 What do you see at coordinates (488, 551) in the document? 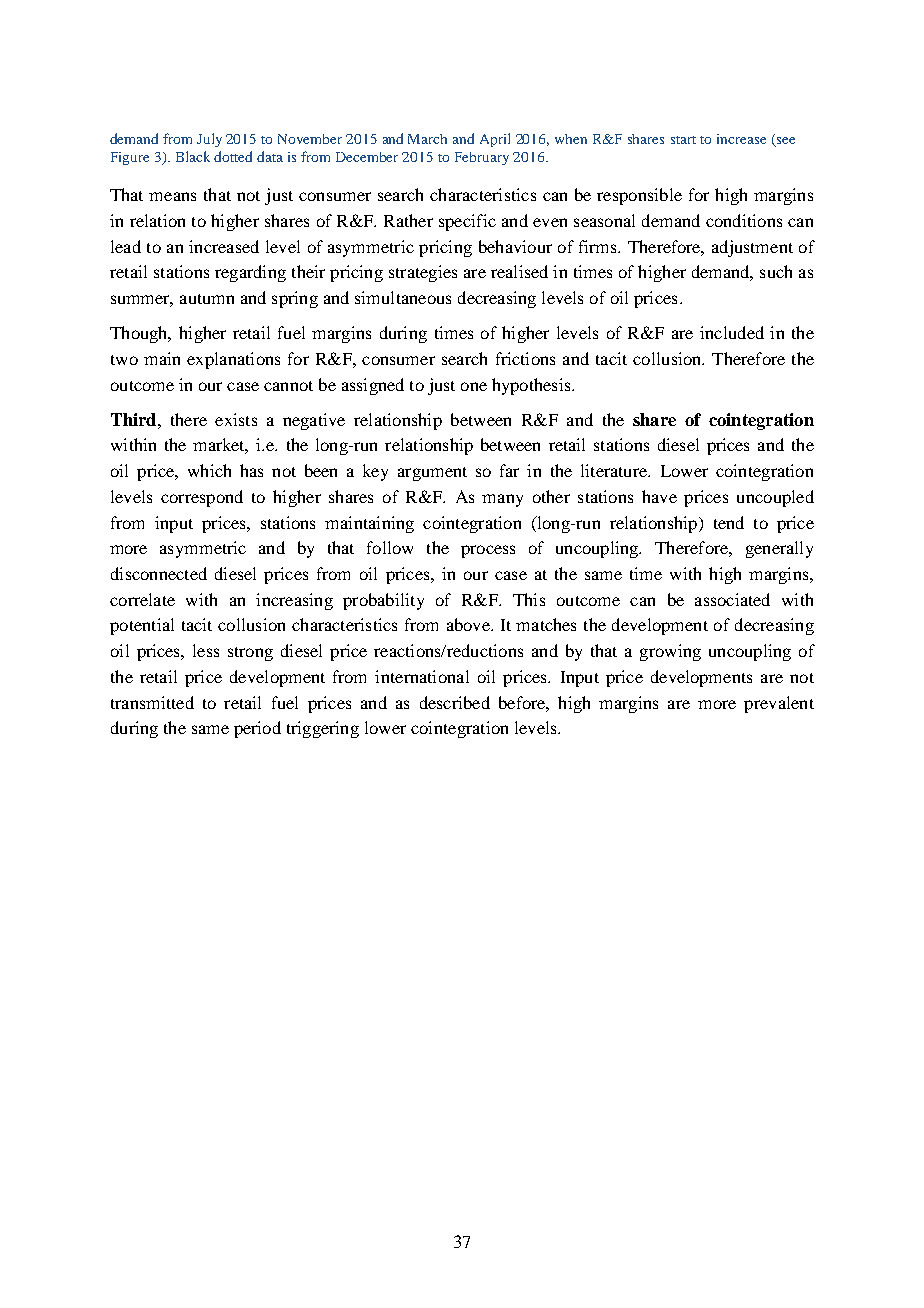
I see `process` at bounding box center [488, 551].
